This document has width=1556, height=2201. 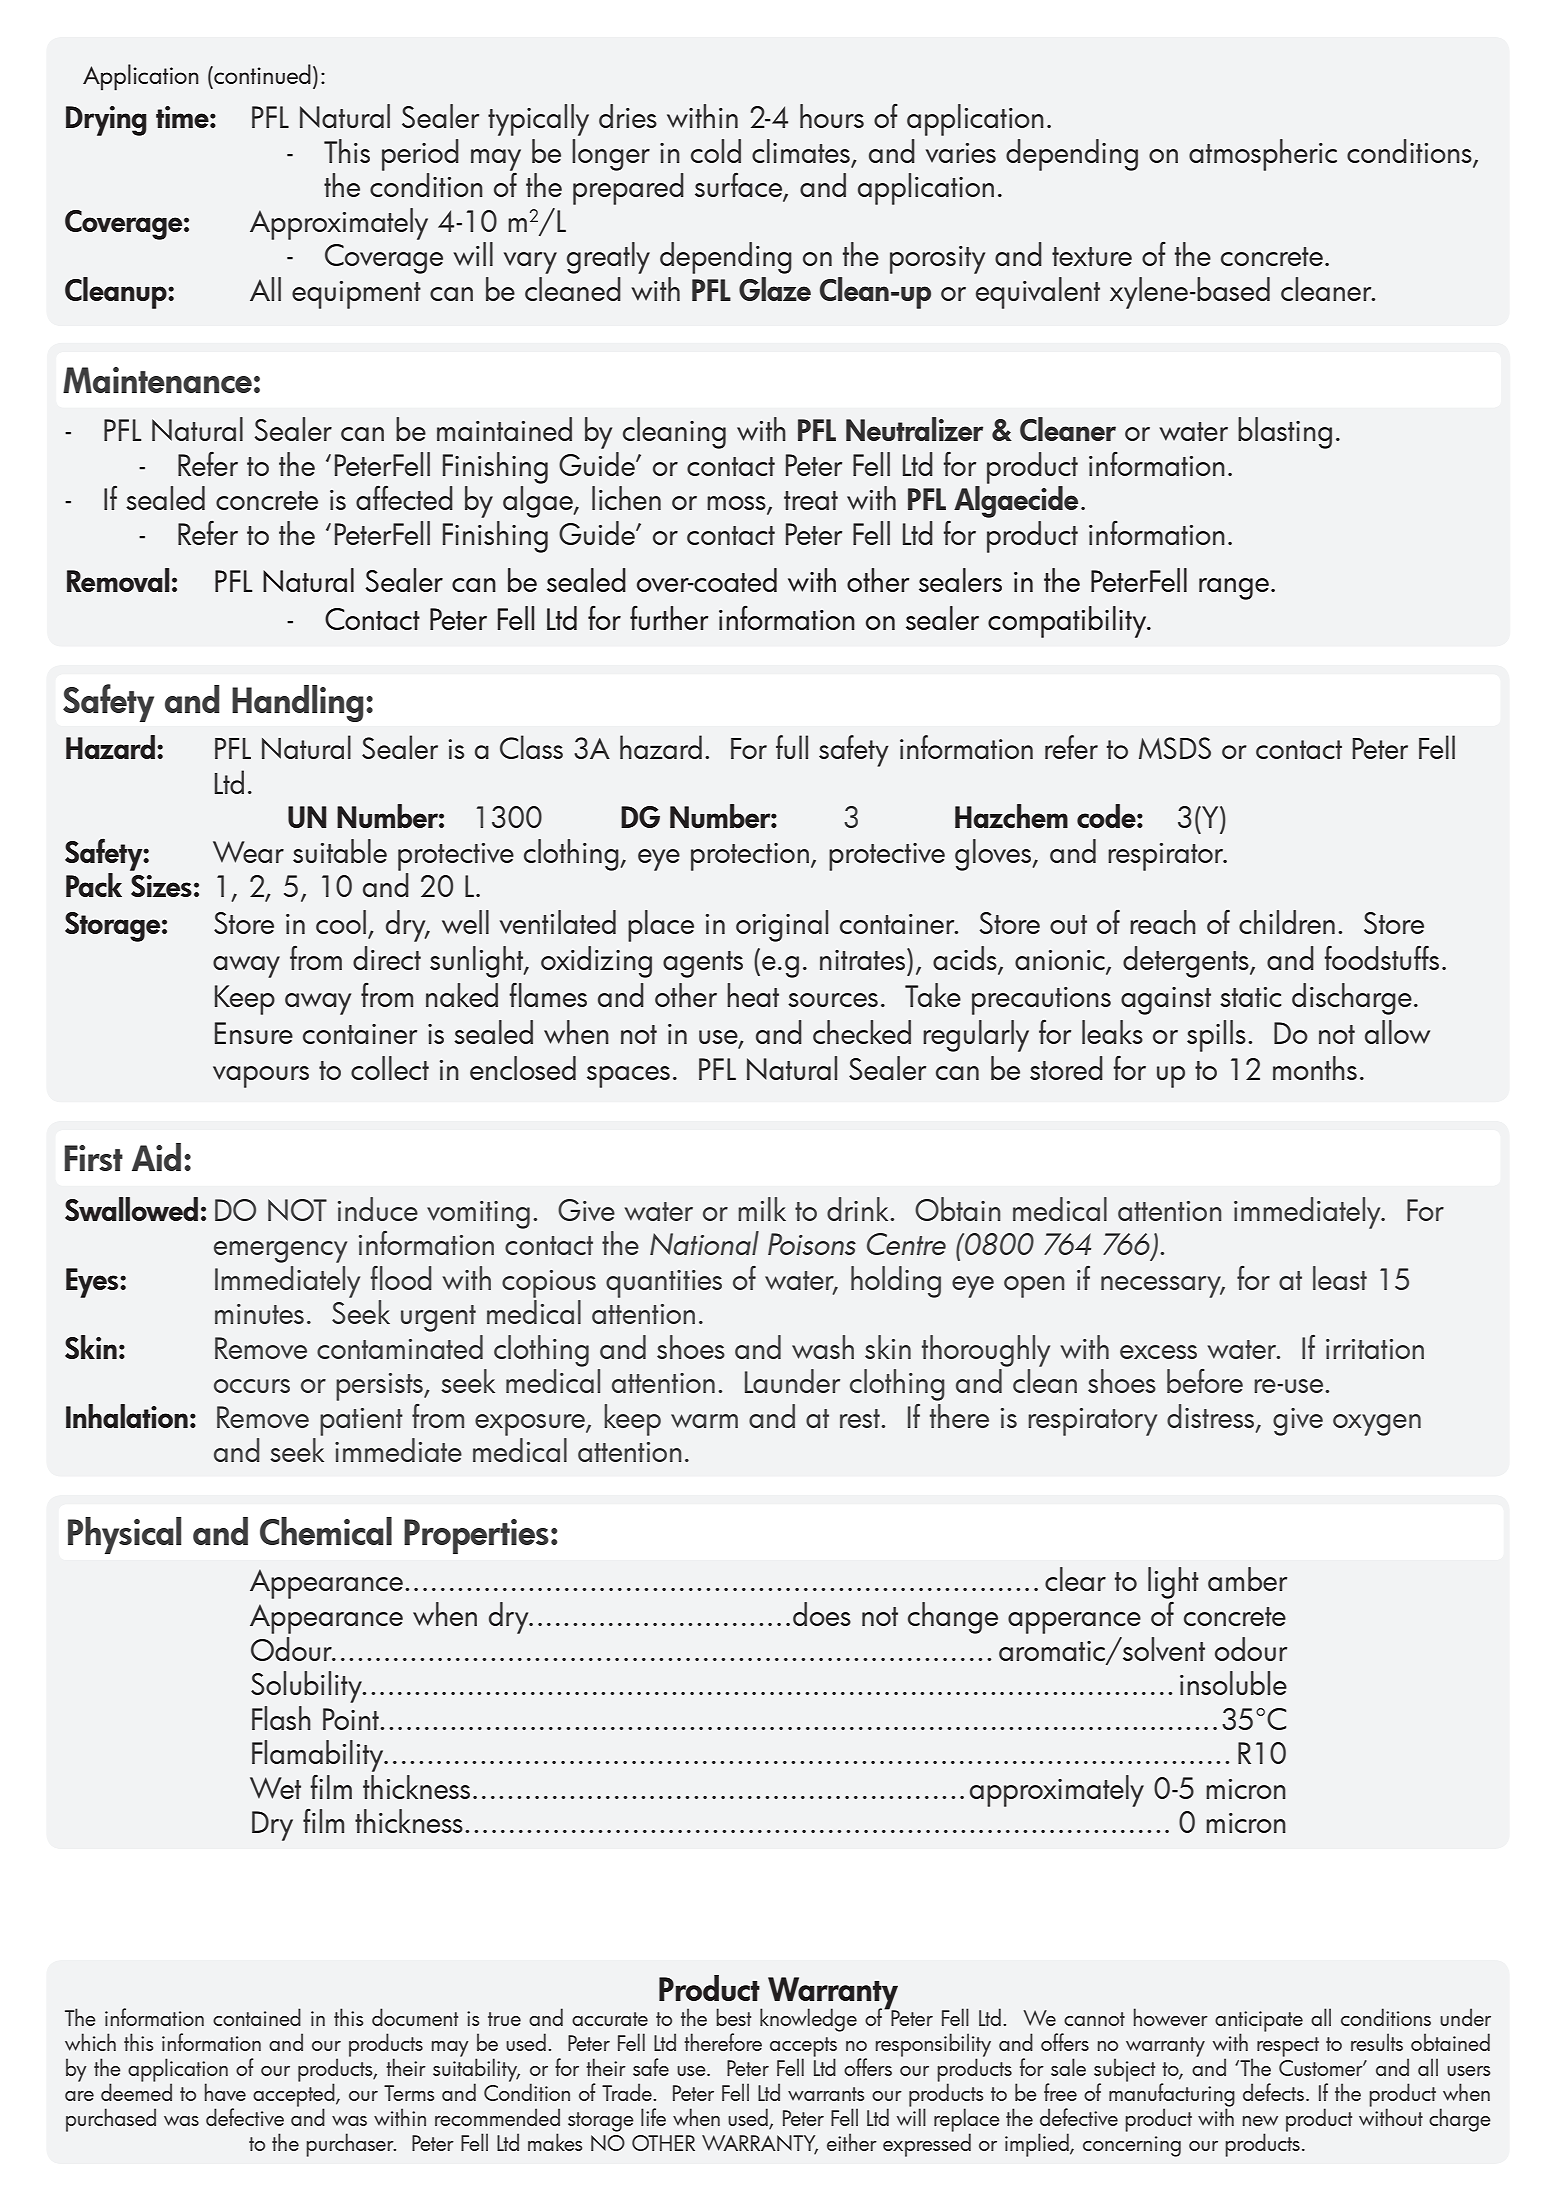 What do you see at coordinates (669, 617) in the document?
I see `further` at bounding box center [669, 617].
